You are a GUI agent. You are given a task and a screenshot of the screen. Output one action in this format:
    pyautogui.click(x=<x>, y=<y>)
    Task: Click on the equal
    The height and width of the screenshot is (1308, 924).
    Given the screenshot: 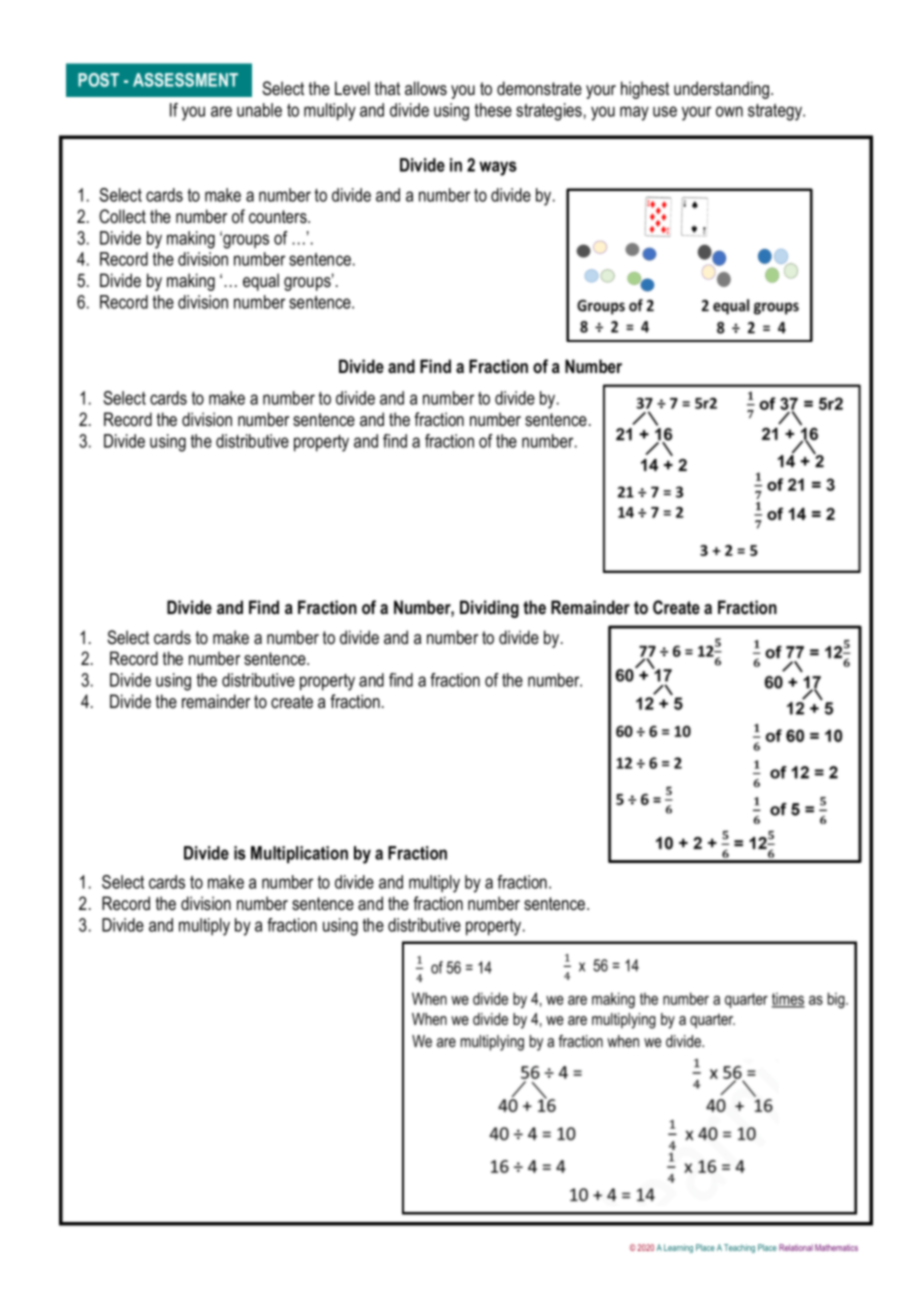 What is the action you would take?
    pyautogui.click(x=261, y=282)
